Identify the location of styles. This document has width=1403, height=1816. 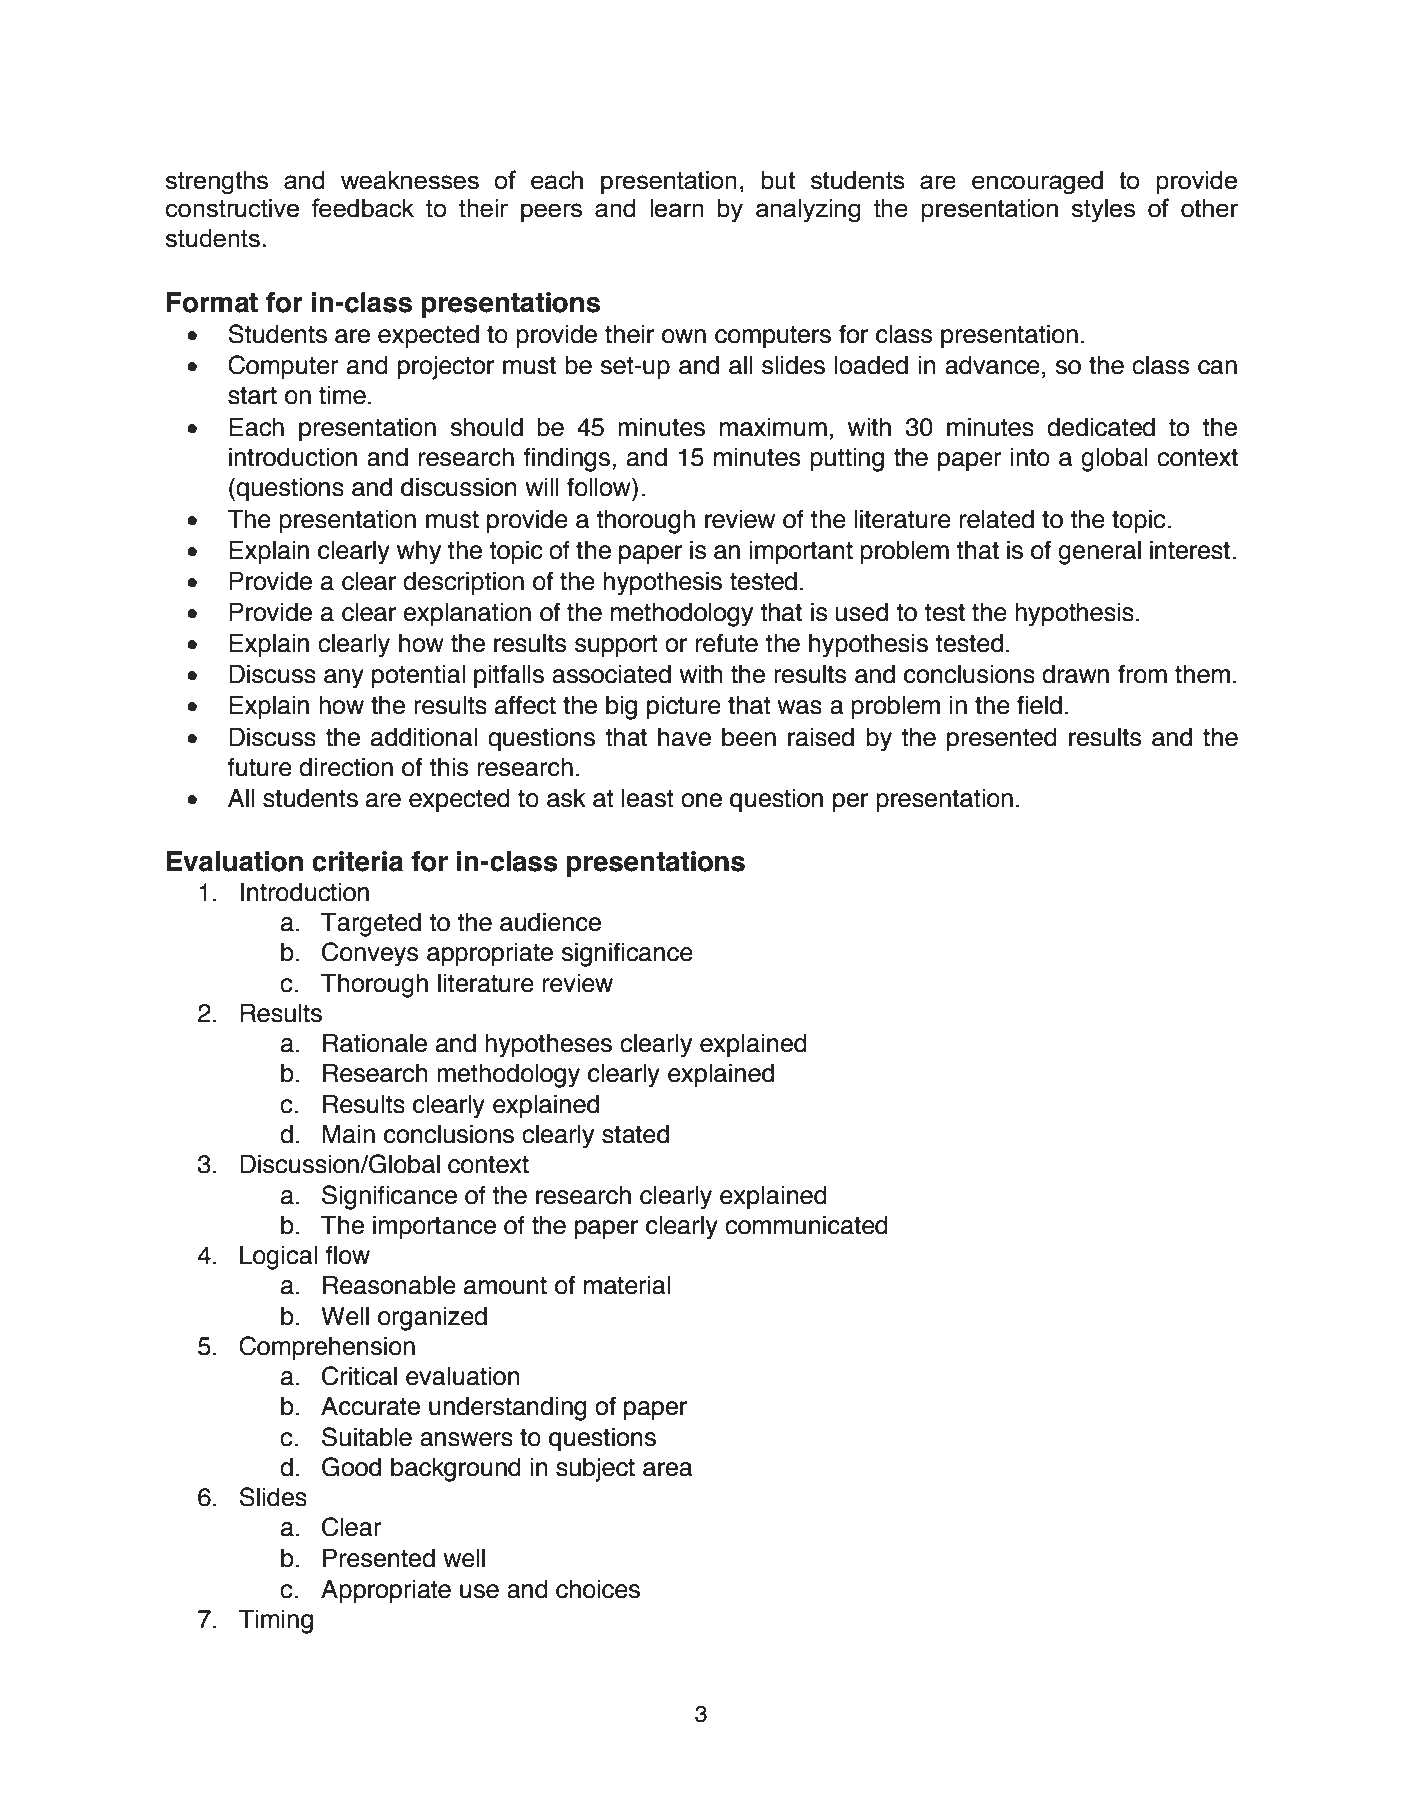
(1103, 211).
